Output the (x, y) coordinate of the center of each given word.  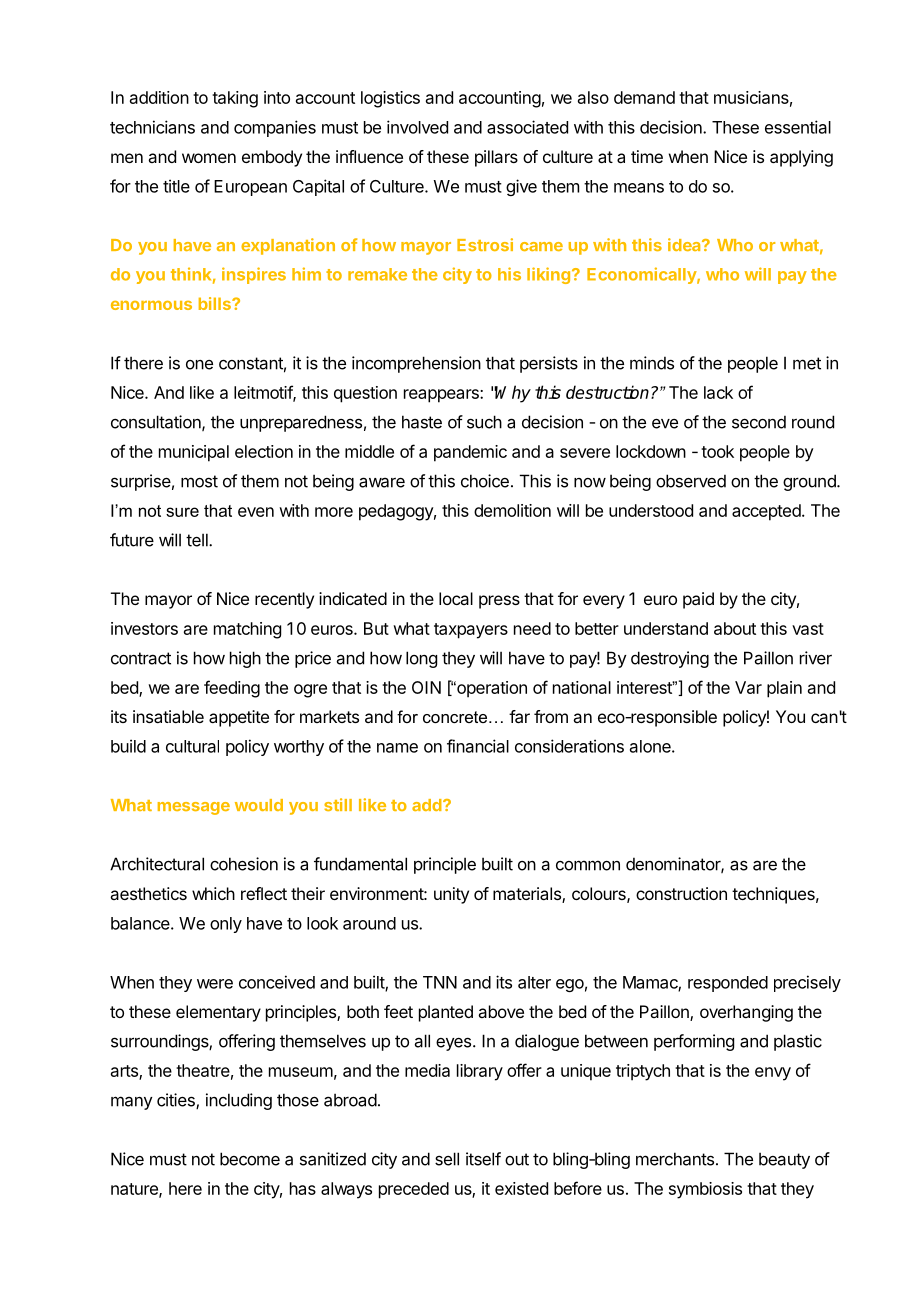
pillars (496, 158)
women (209, 158)
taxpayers (471, 631)
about (735, 628)
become (250, 1159)
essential (798, 127)
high (245, 659)
